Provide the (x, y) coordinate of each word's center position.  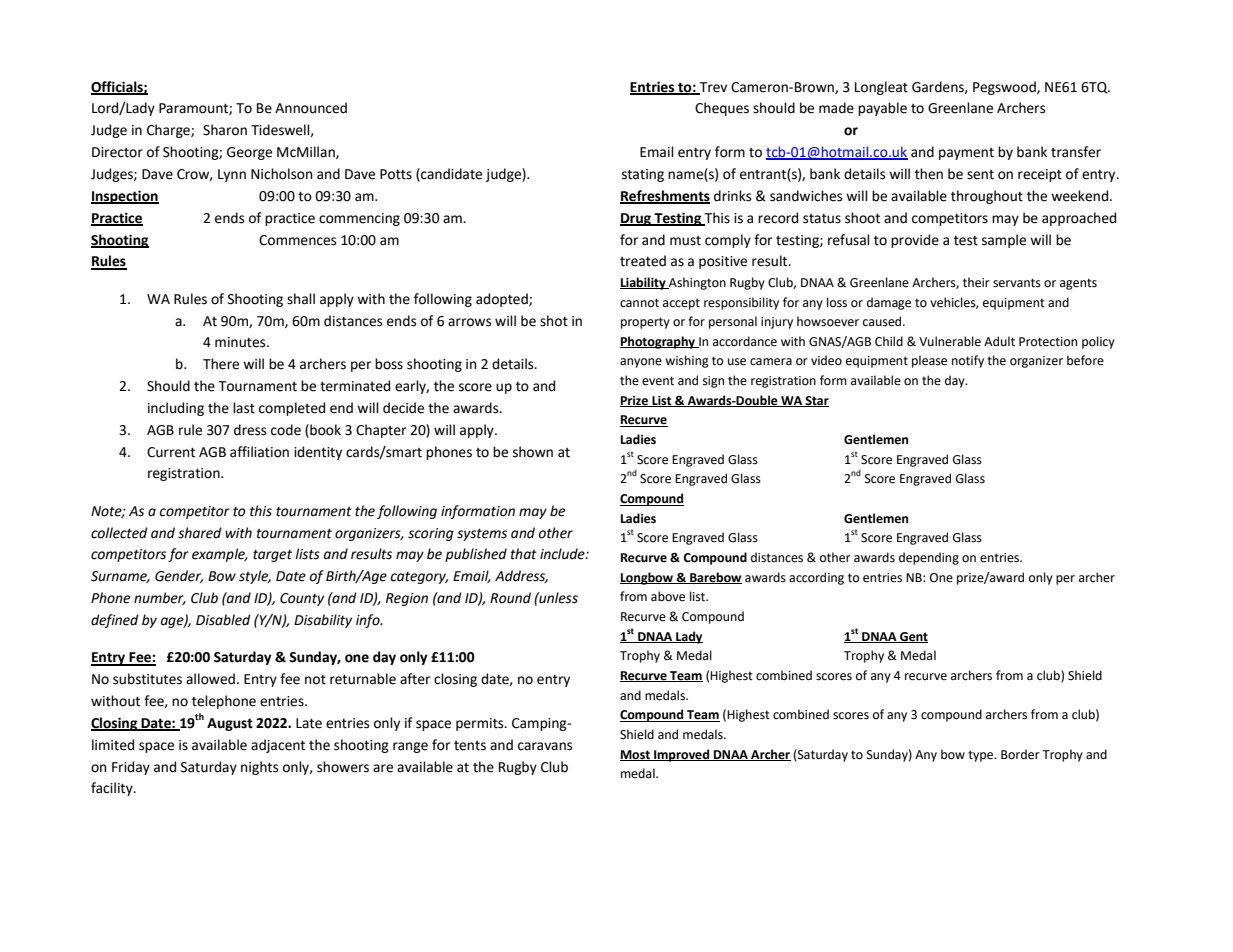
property (645, 323)
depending (929, 558)
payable (882, 109)
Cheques (722, 109)
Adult (999, 341)
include (563, 554)
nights (259, 768)
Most (636, 755)
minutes (241, 342)
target (272, 556)
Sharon (225, 130)
